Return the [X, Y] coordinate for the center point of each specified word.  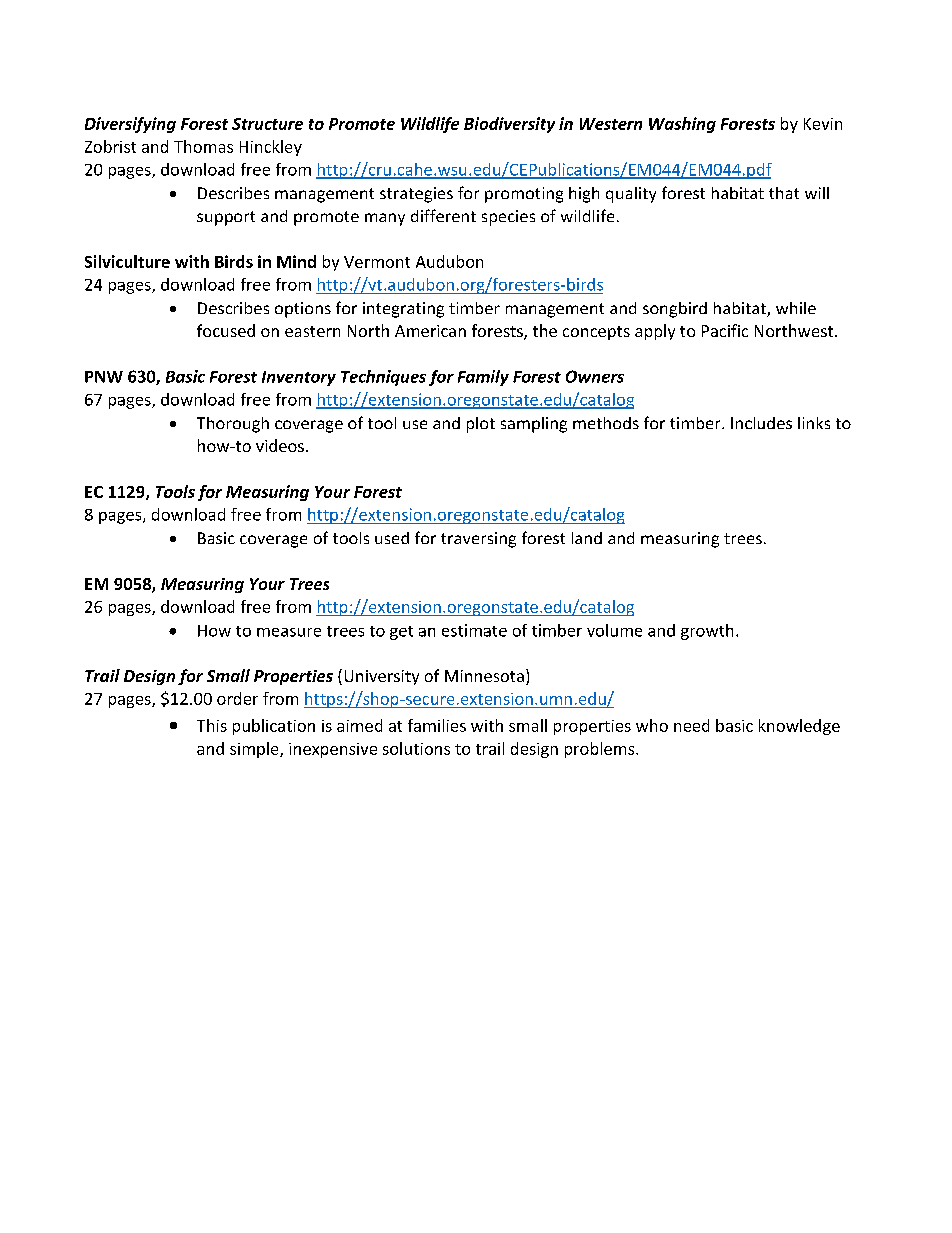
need [691, 725]
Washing [682, 125]
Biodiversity [509, 125]
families [437, 725]
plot [481, 425]
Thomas [203, 146]
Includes [761, 423]
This [212, 725]
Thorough [233, 425]
